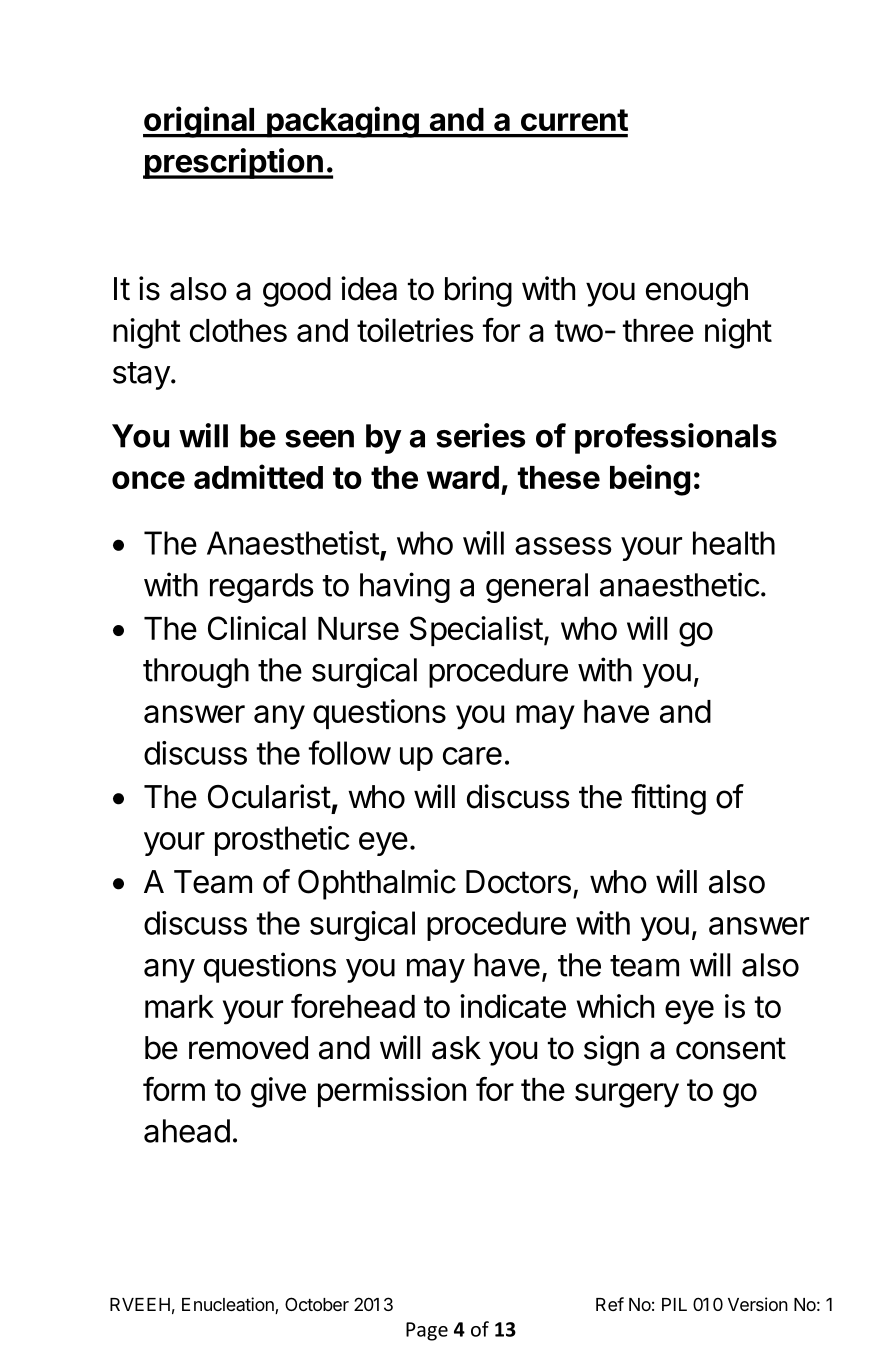  I want to click on care, so click(472, 756).
